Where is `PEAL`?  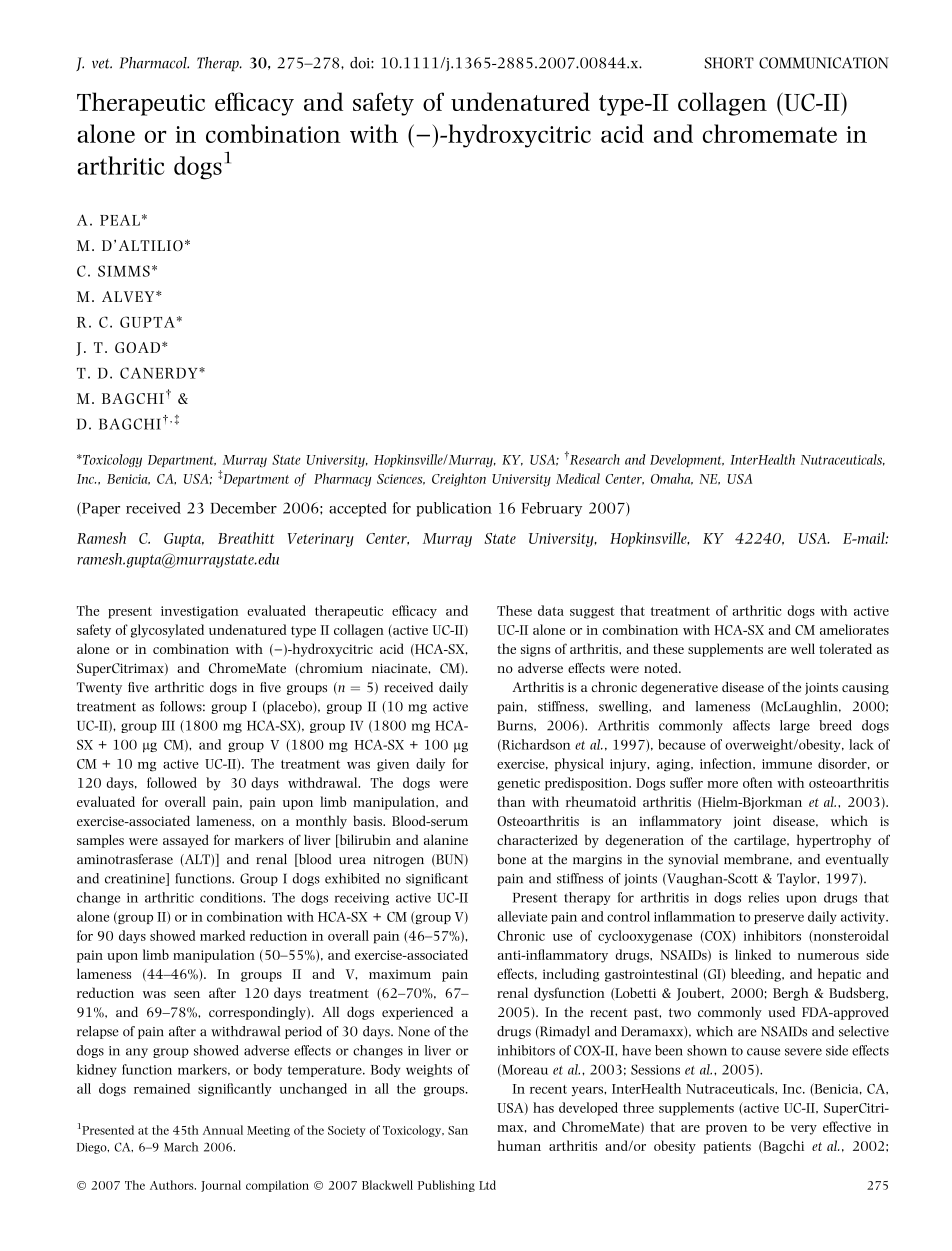
PEAL is located at coordinates (120, 220).
